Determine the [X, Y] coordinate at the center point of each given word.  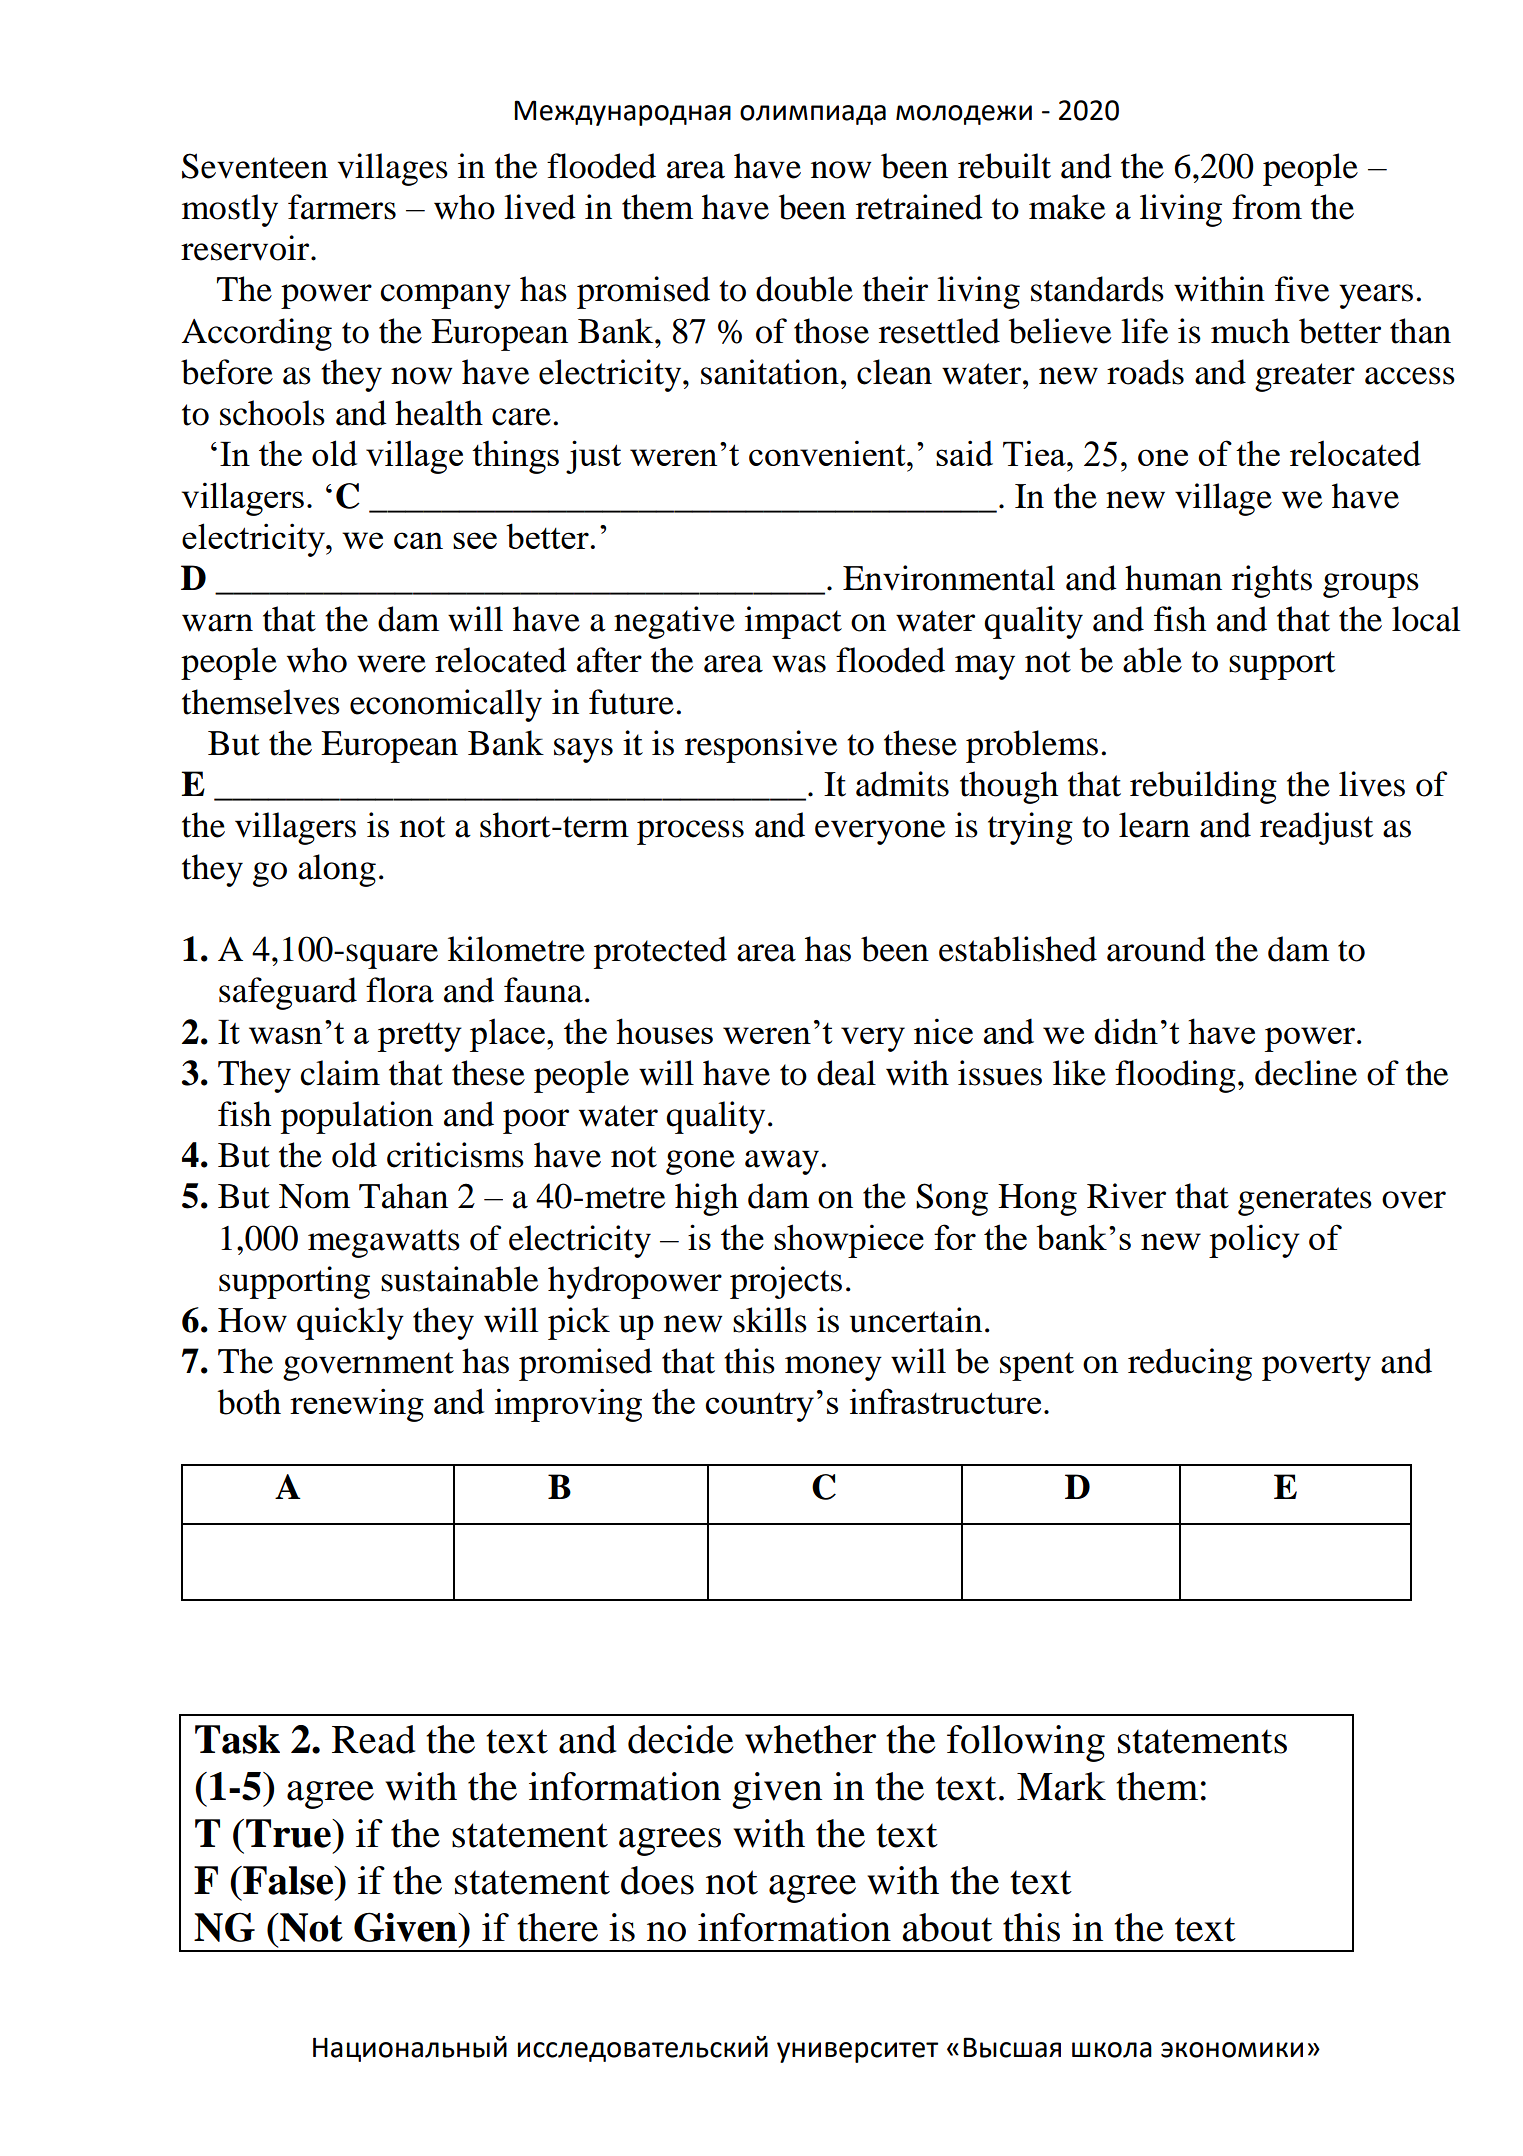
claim [340, 1073]
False [288, 1880]
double [804, 289]
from [1267, 207]
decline [1306, 1073]
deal [846, 1073]
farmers [342, 207]
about [947, 1927]
